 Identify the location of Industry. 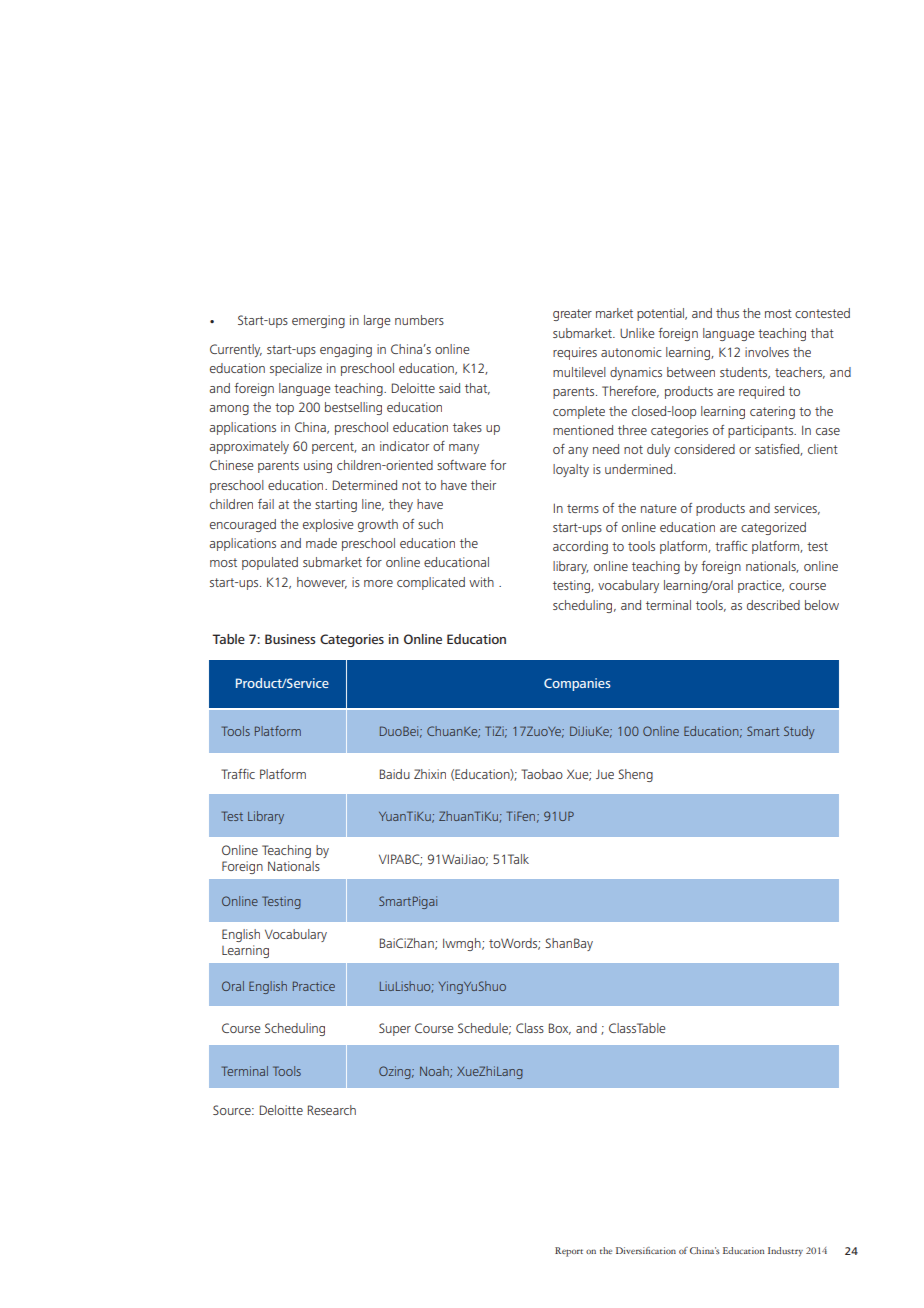
(785, 1252).
